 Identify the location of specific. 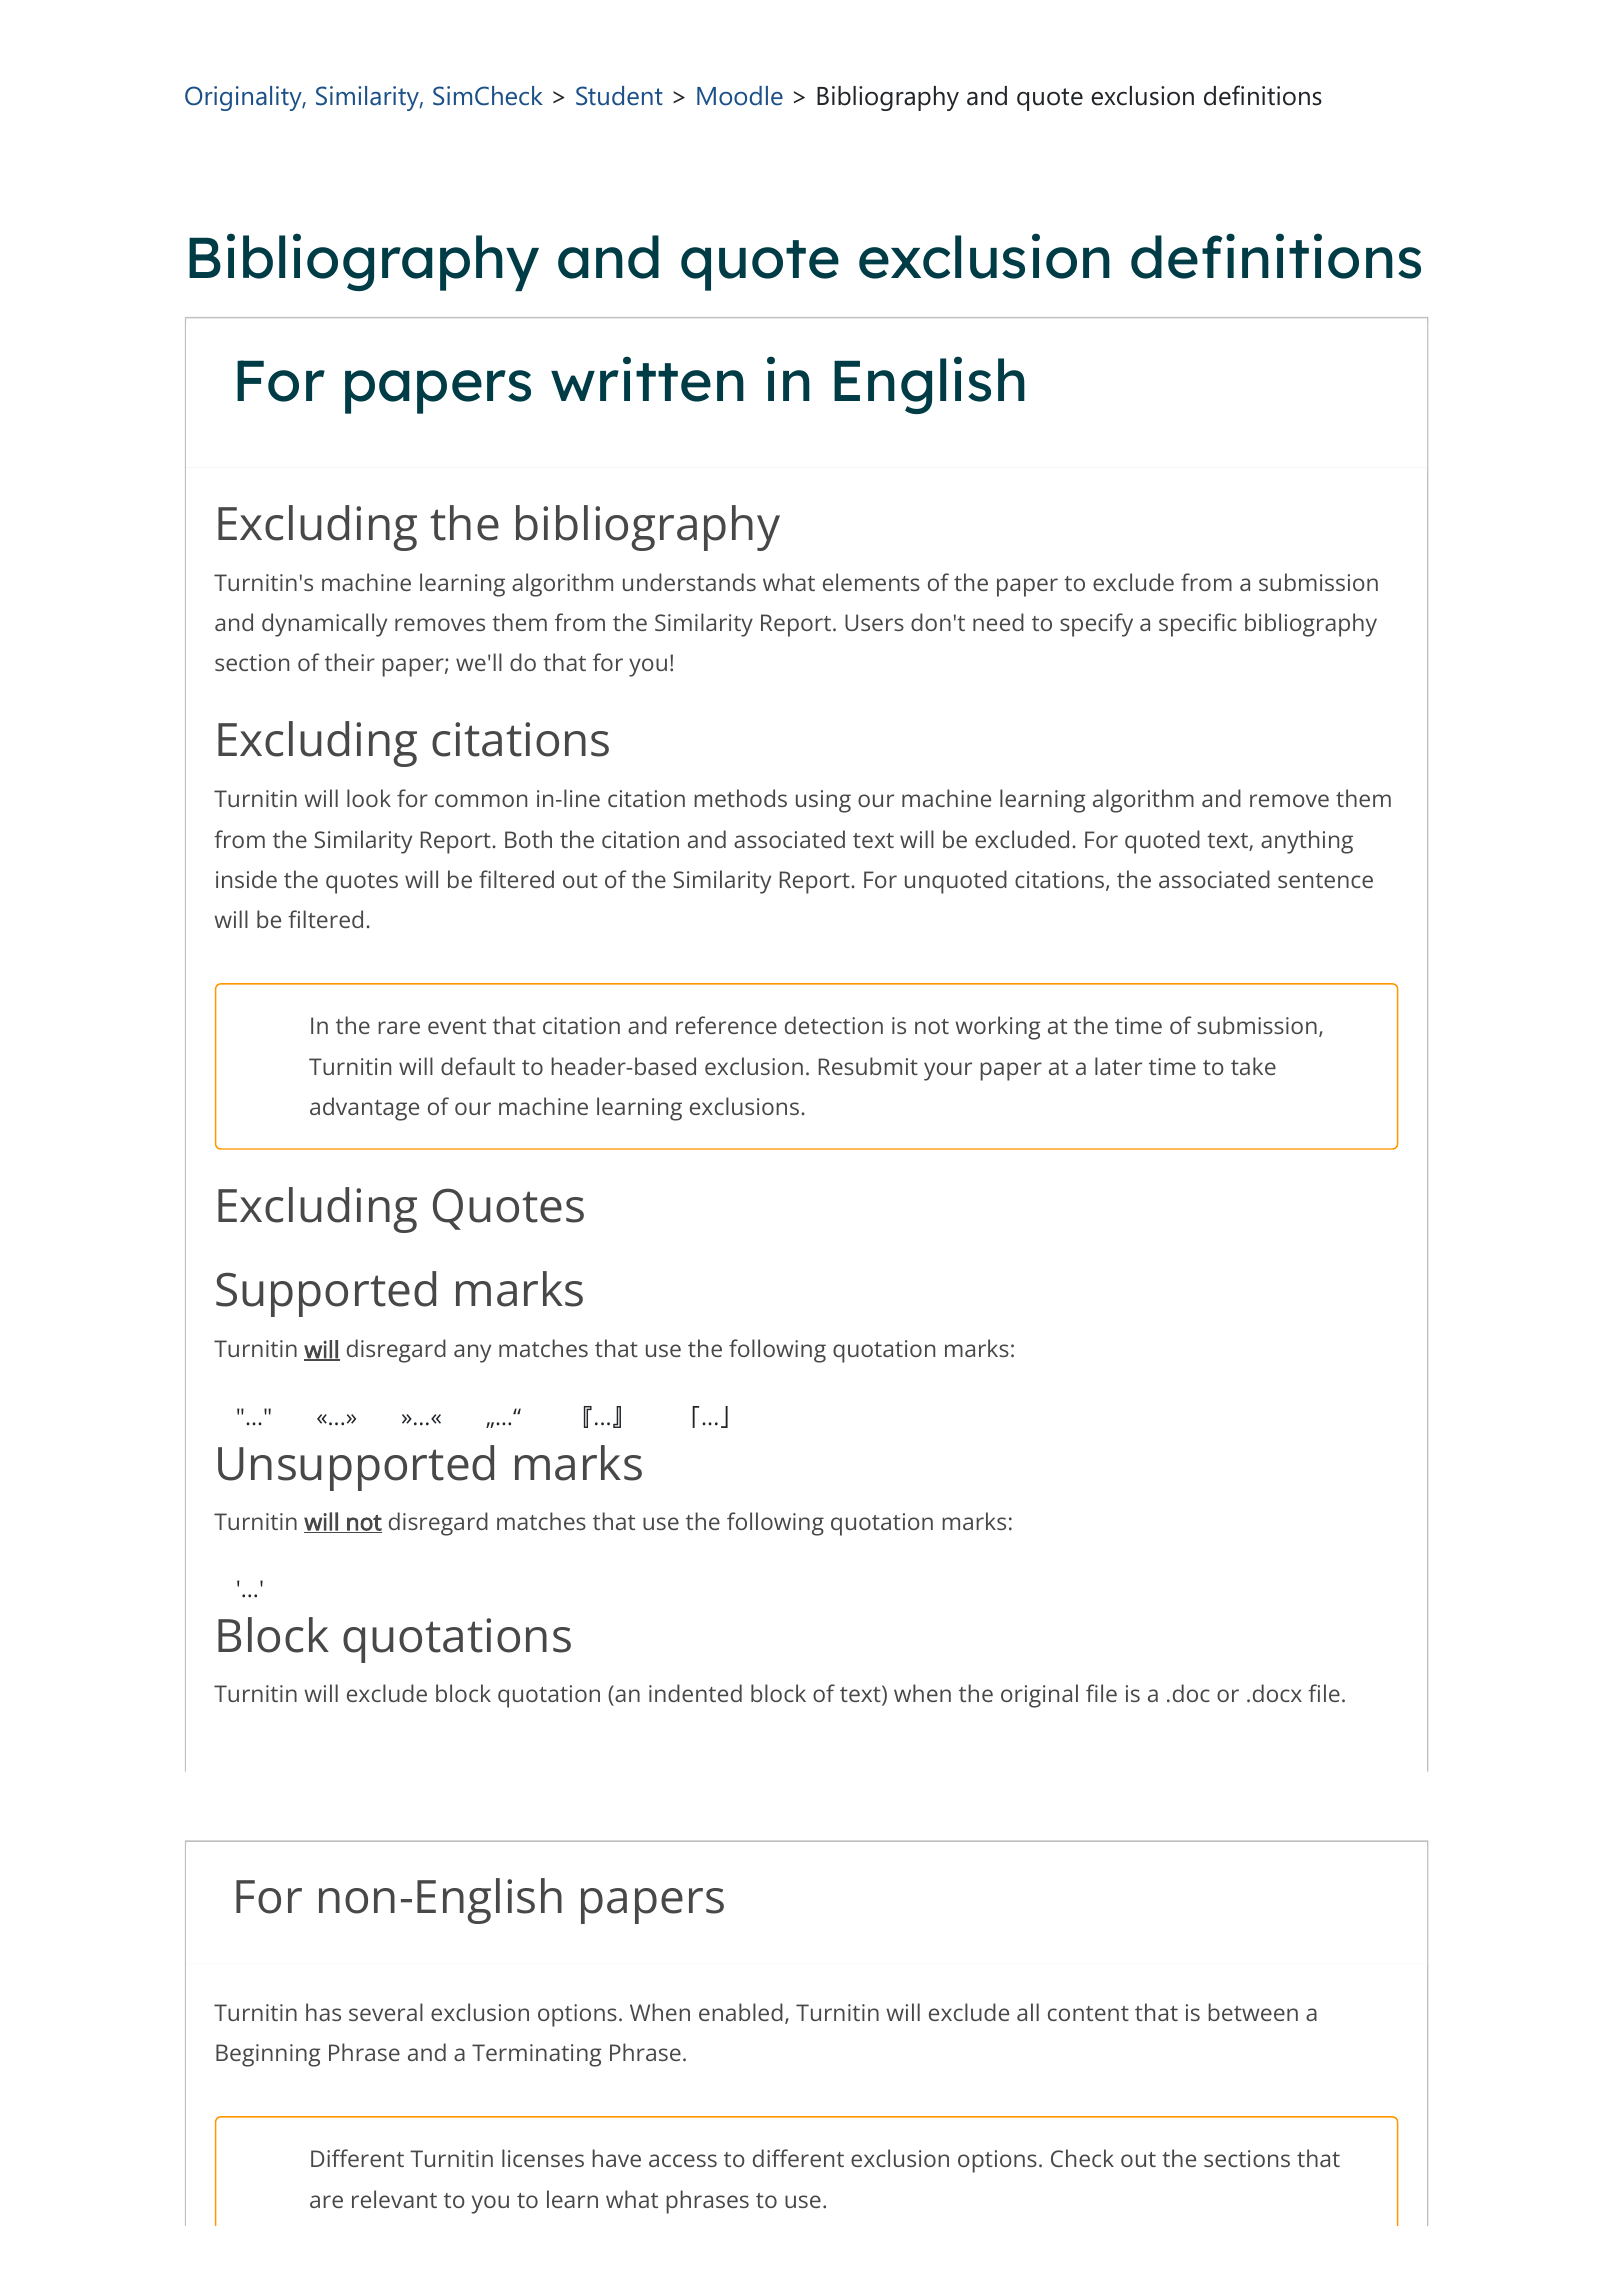
(1198, 625).
